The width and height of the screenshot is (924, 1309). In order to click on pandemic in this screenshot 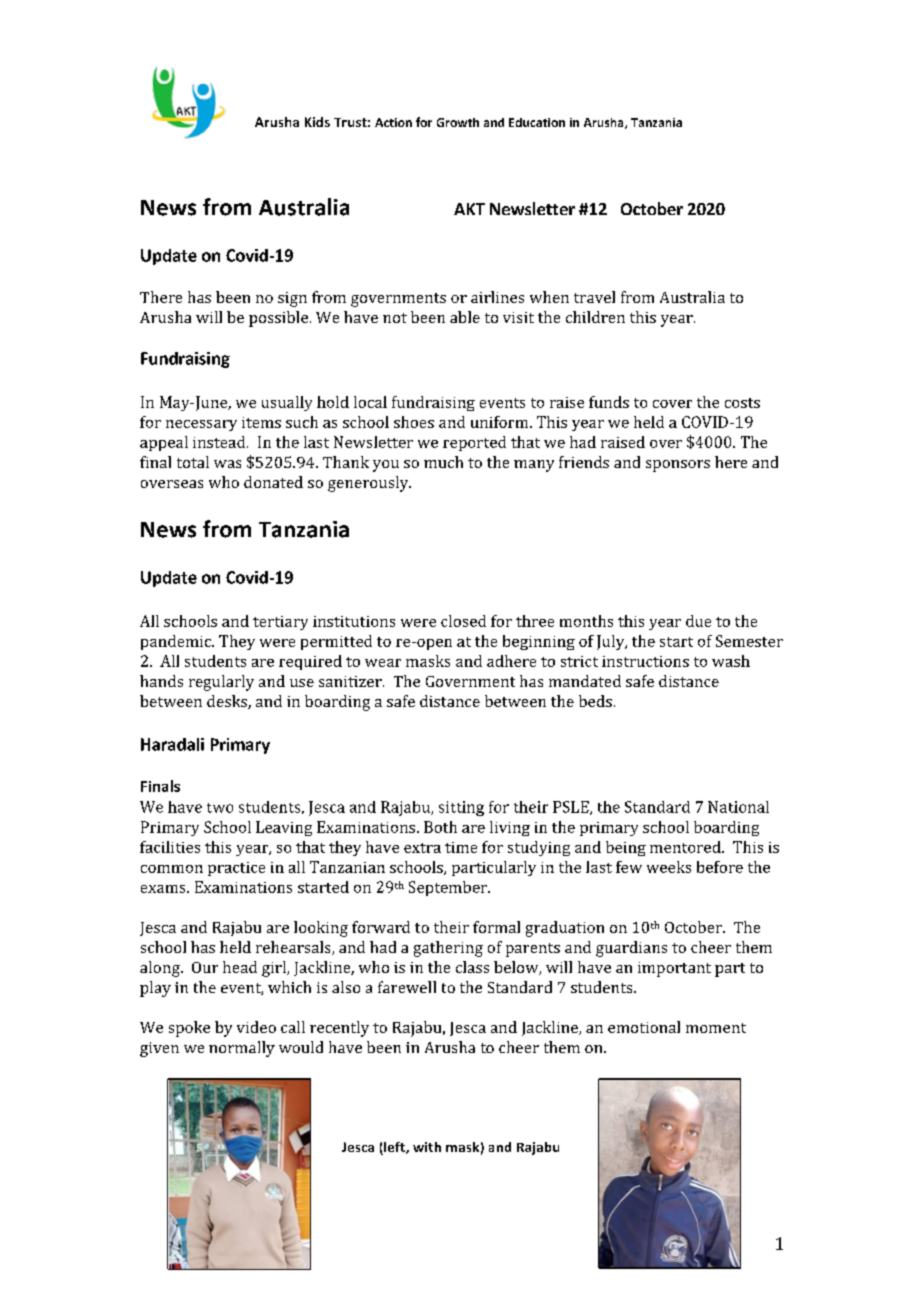, I will do `click(177, 642)`.
